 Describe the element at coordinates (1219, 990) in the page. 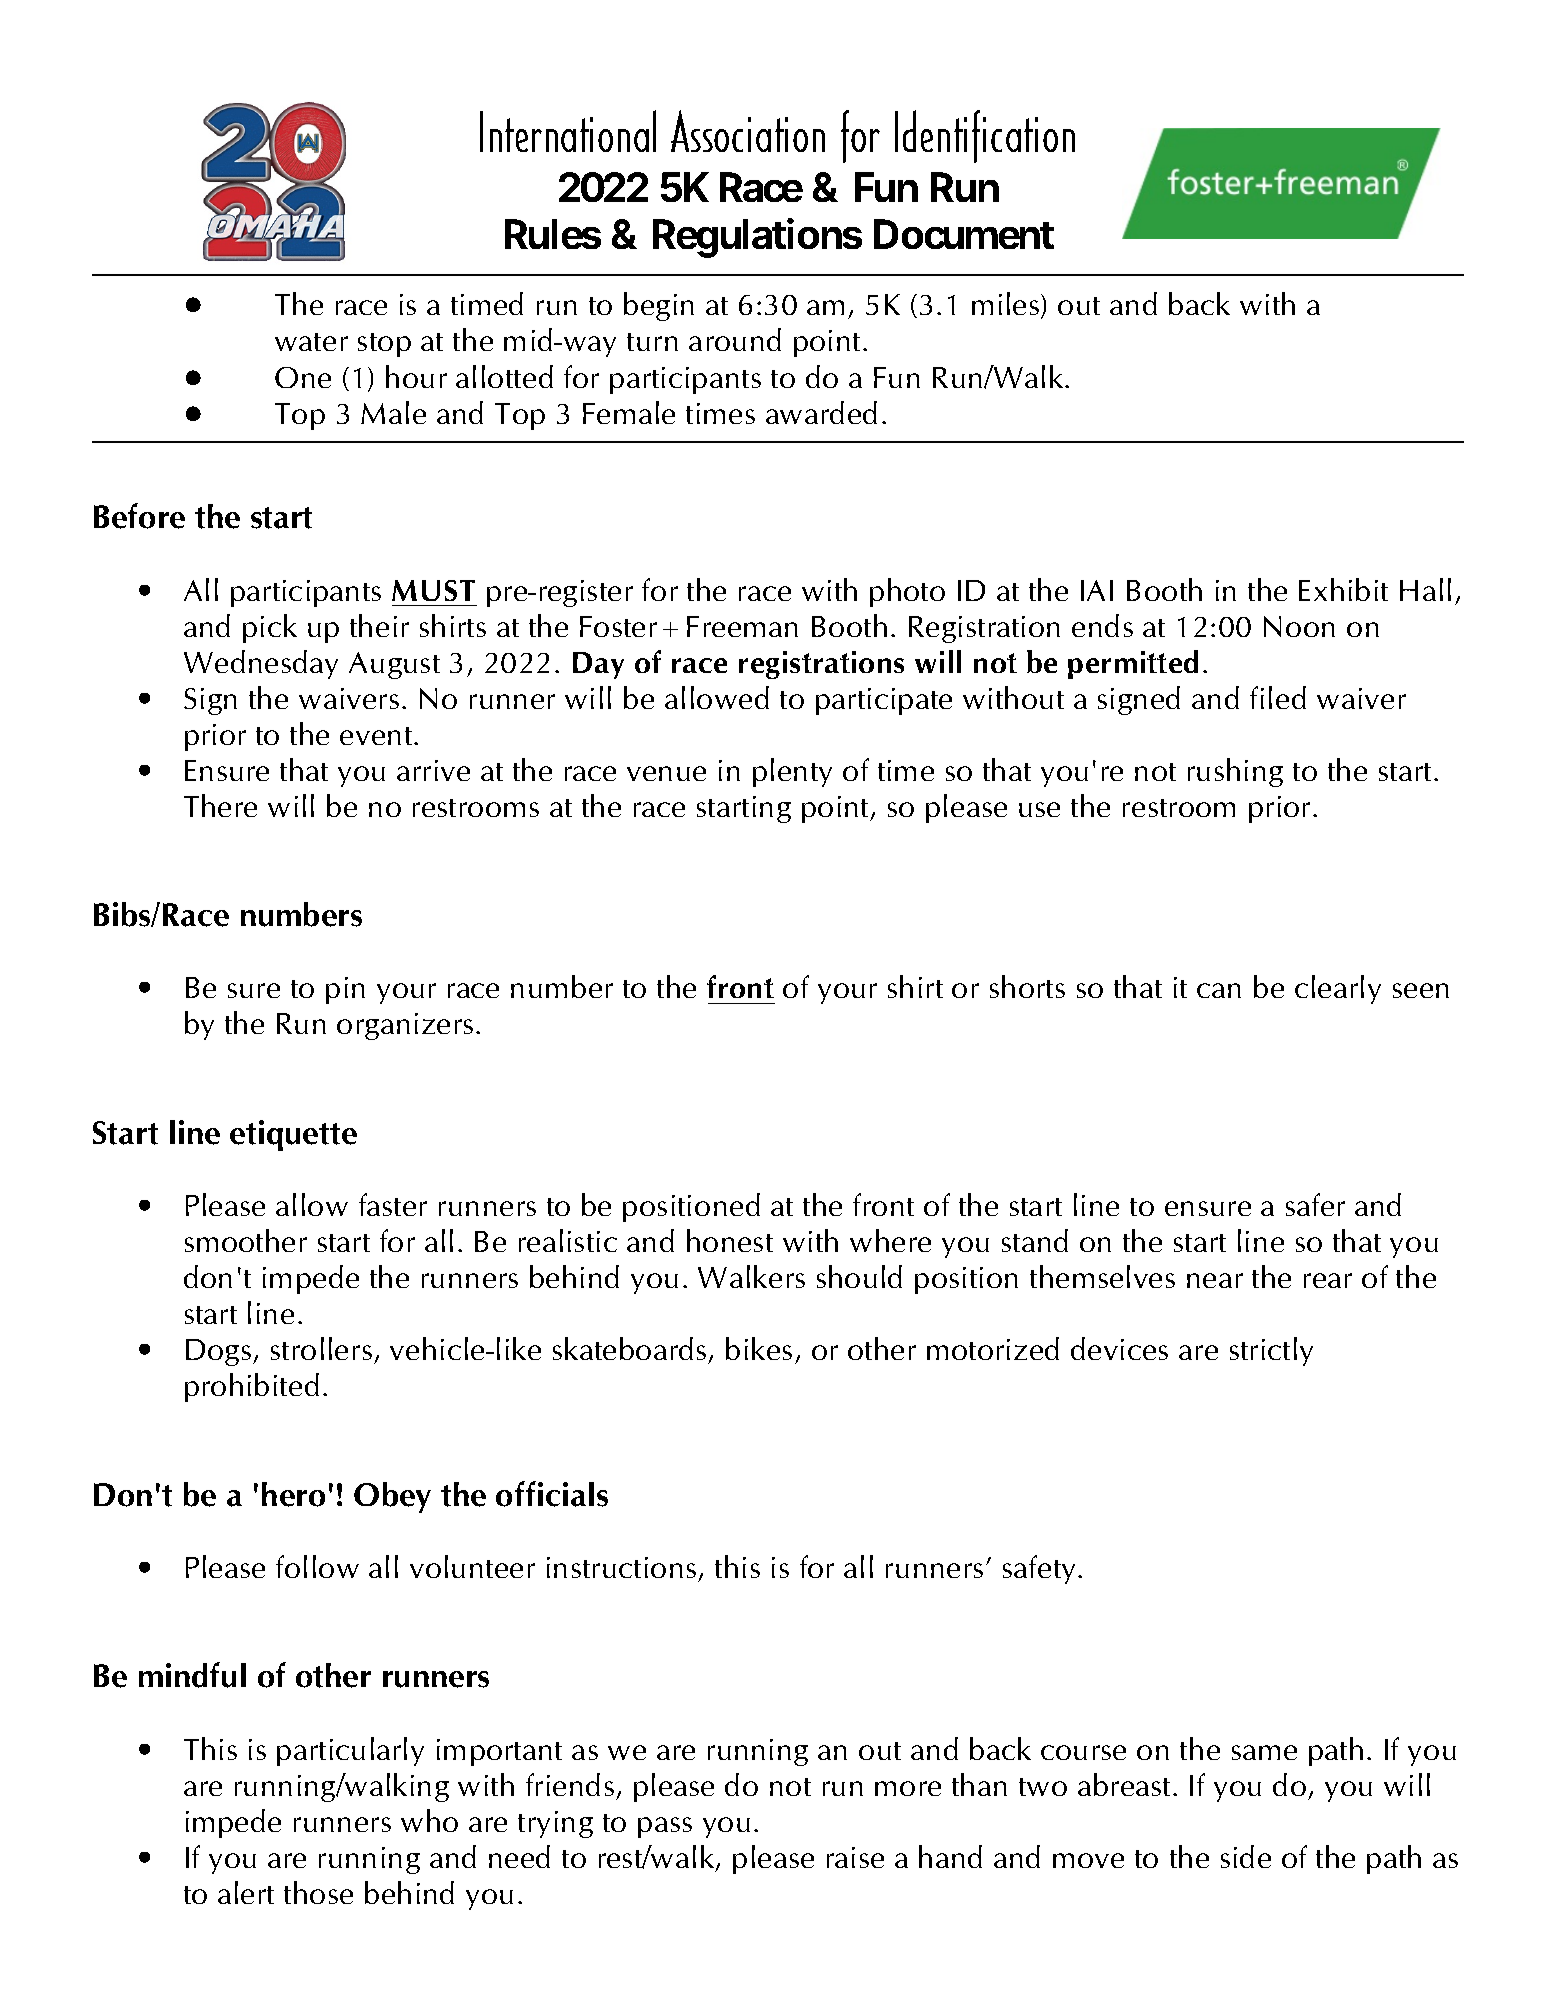

I see `can` at that location.
